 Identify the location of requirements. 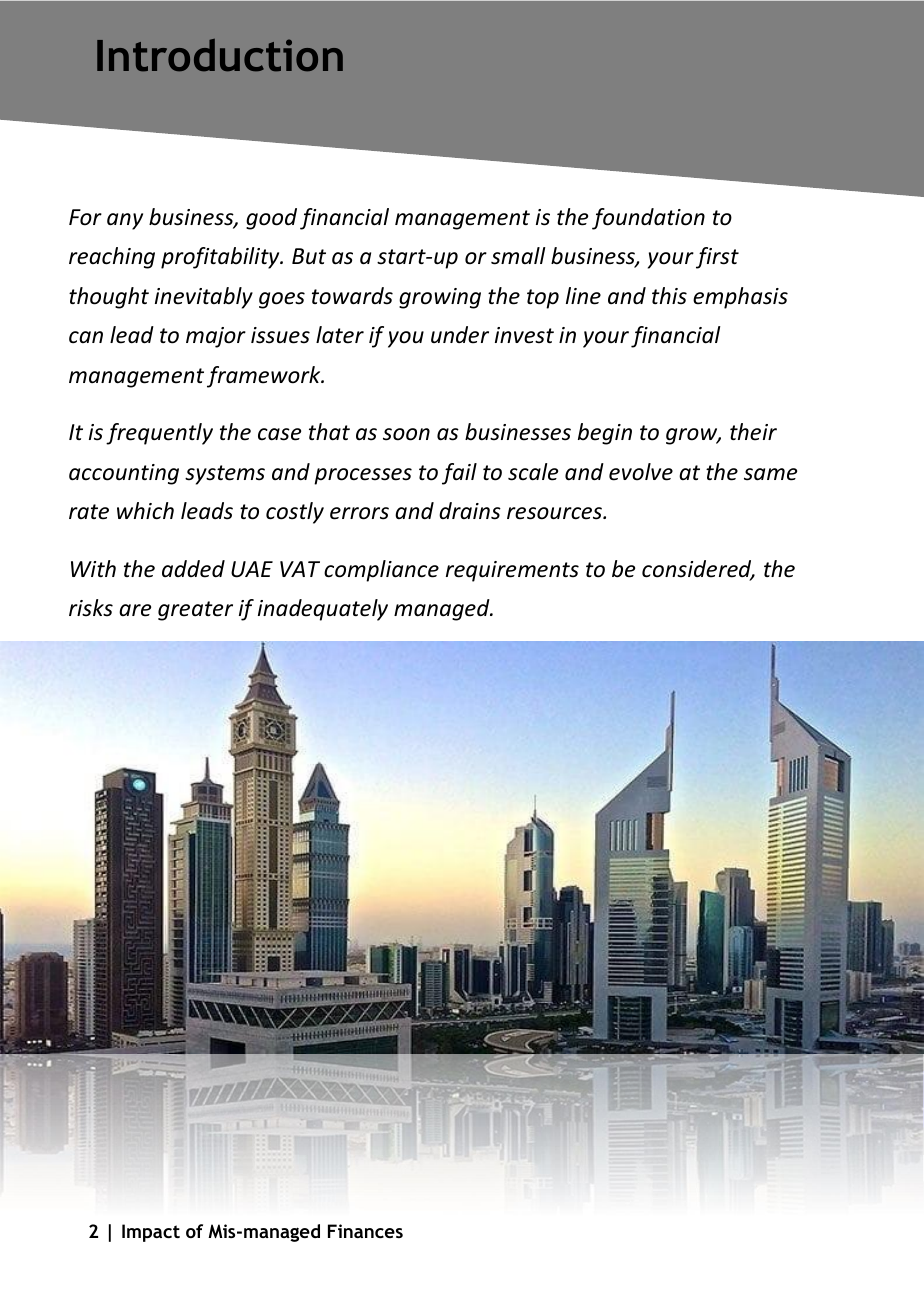
(512, 571).
